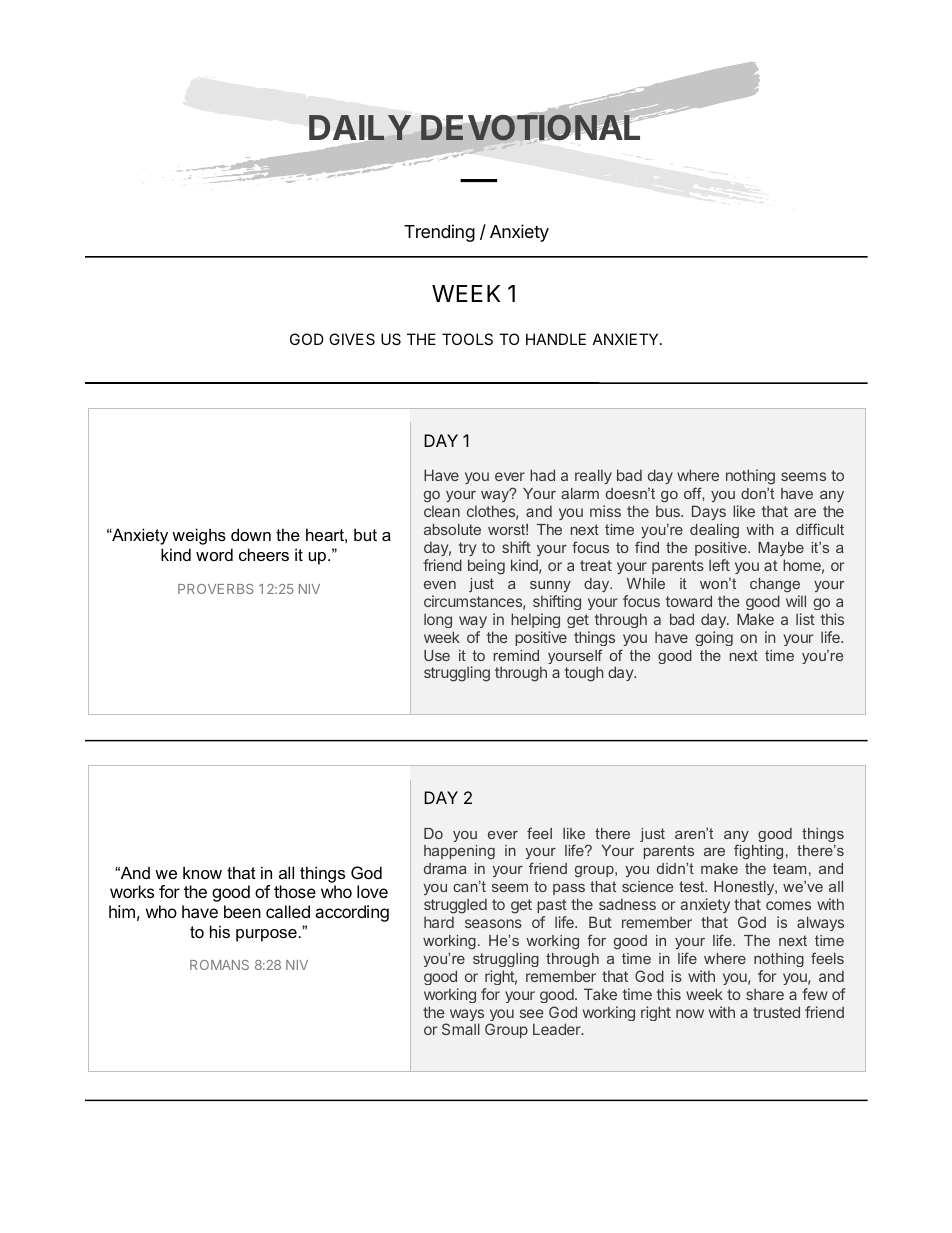 This document has height=1233, width=952. I want to click on share, so click(765, 994).
